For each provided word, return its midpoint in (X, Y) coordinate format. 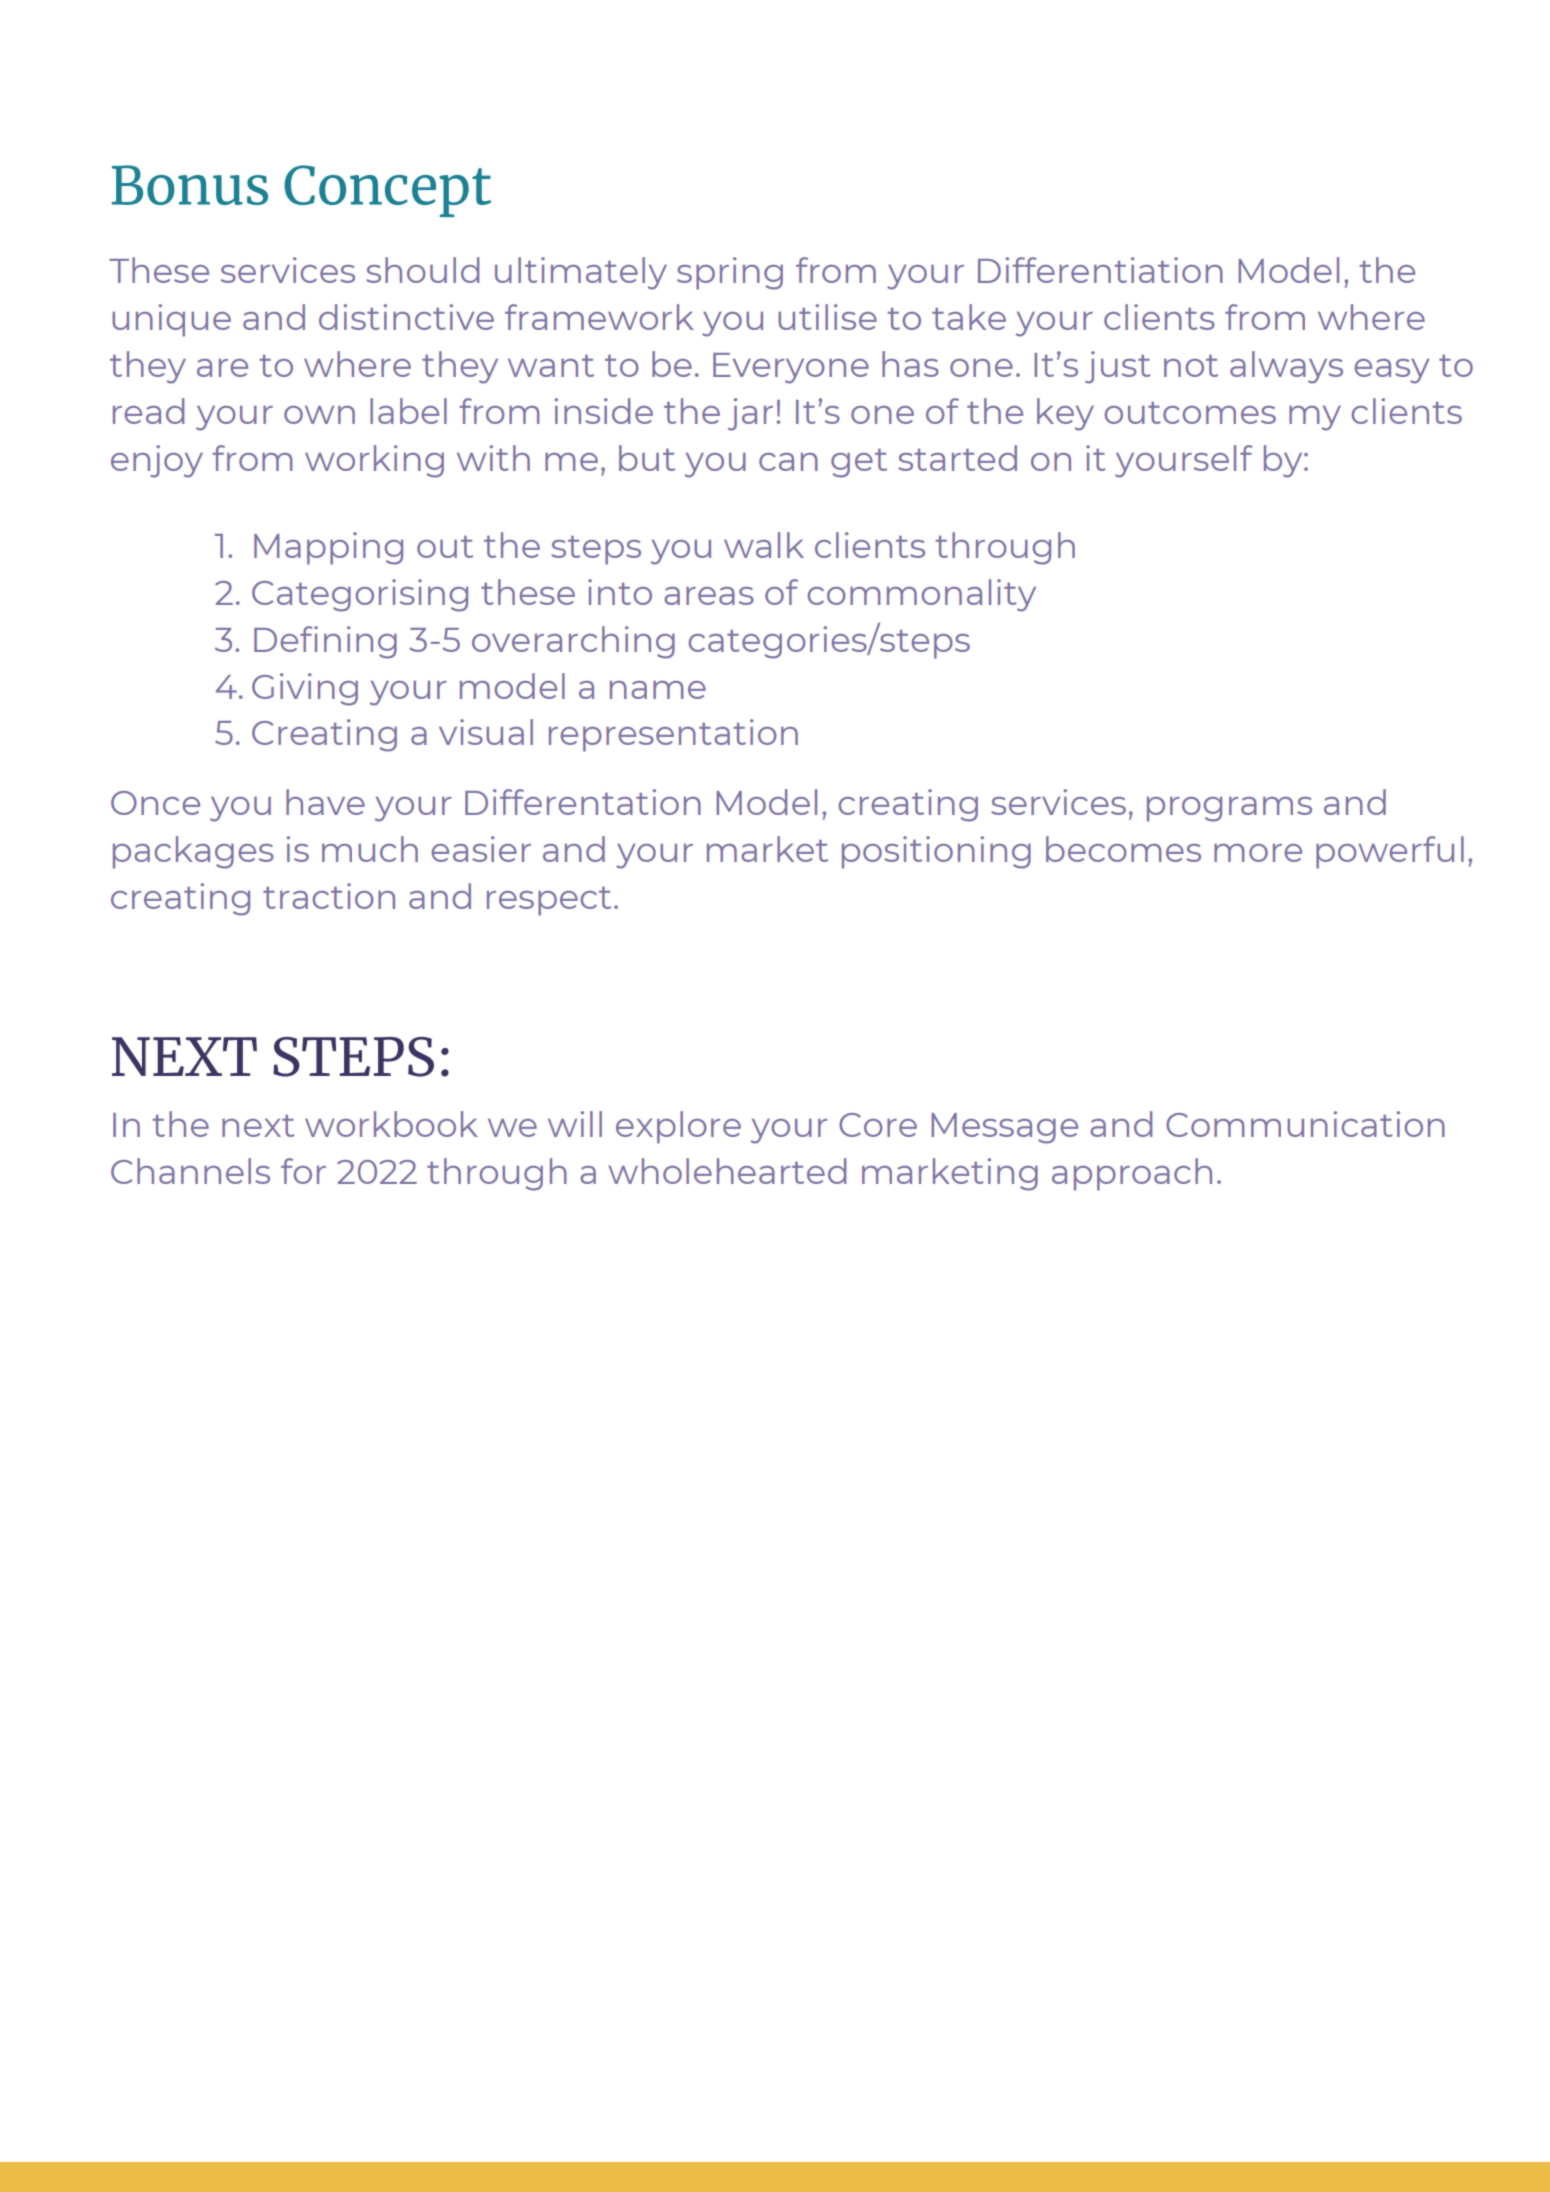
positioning (936, 852)
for (303, 1171)
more (1258, 853)
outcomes (1190, 413)
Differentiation (1100, 270)
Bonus (190, 185)
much (370, 849)
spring (730, 273)
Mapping (328, 548)
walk (764, 545)
